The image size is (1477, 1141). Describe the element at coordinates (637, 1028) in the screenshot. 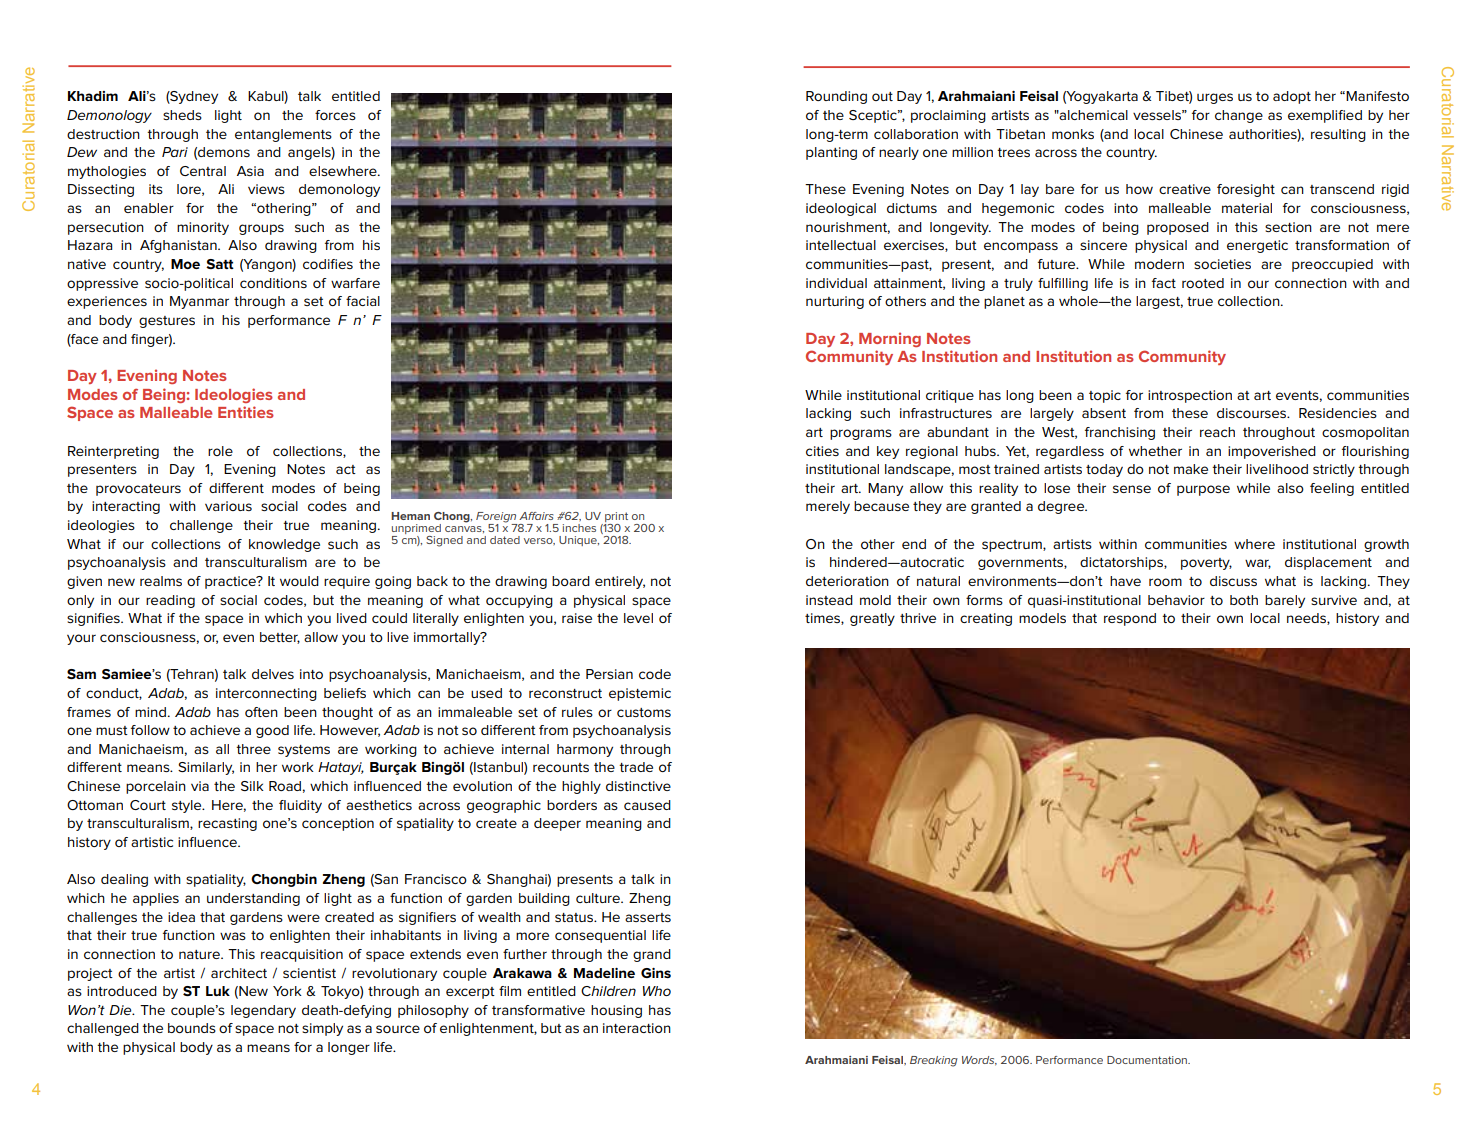

I see `interaction` at that location.
